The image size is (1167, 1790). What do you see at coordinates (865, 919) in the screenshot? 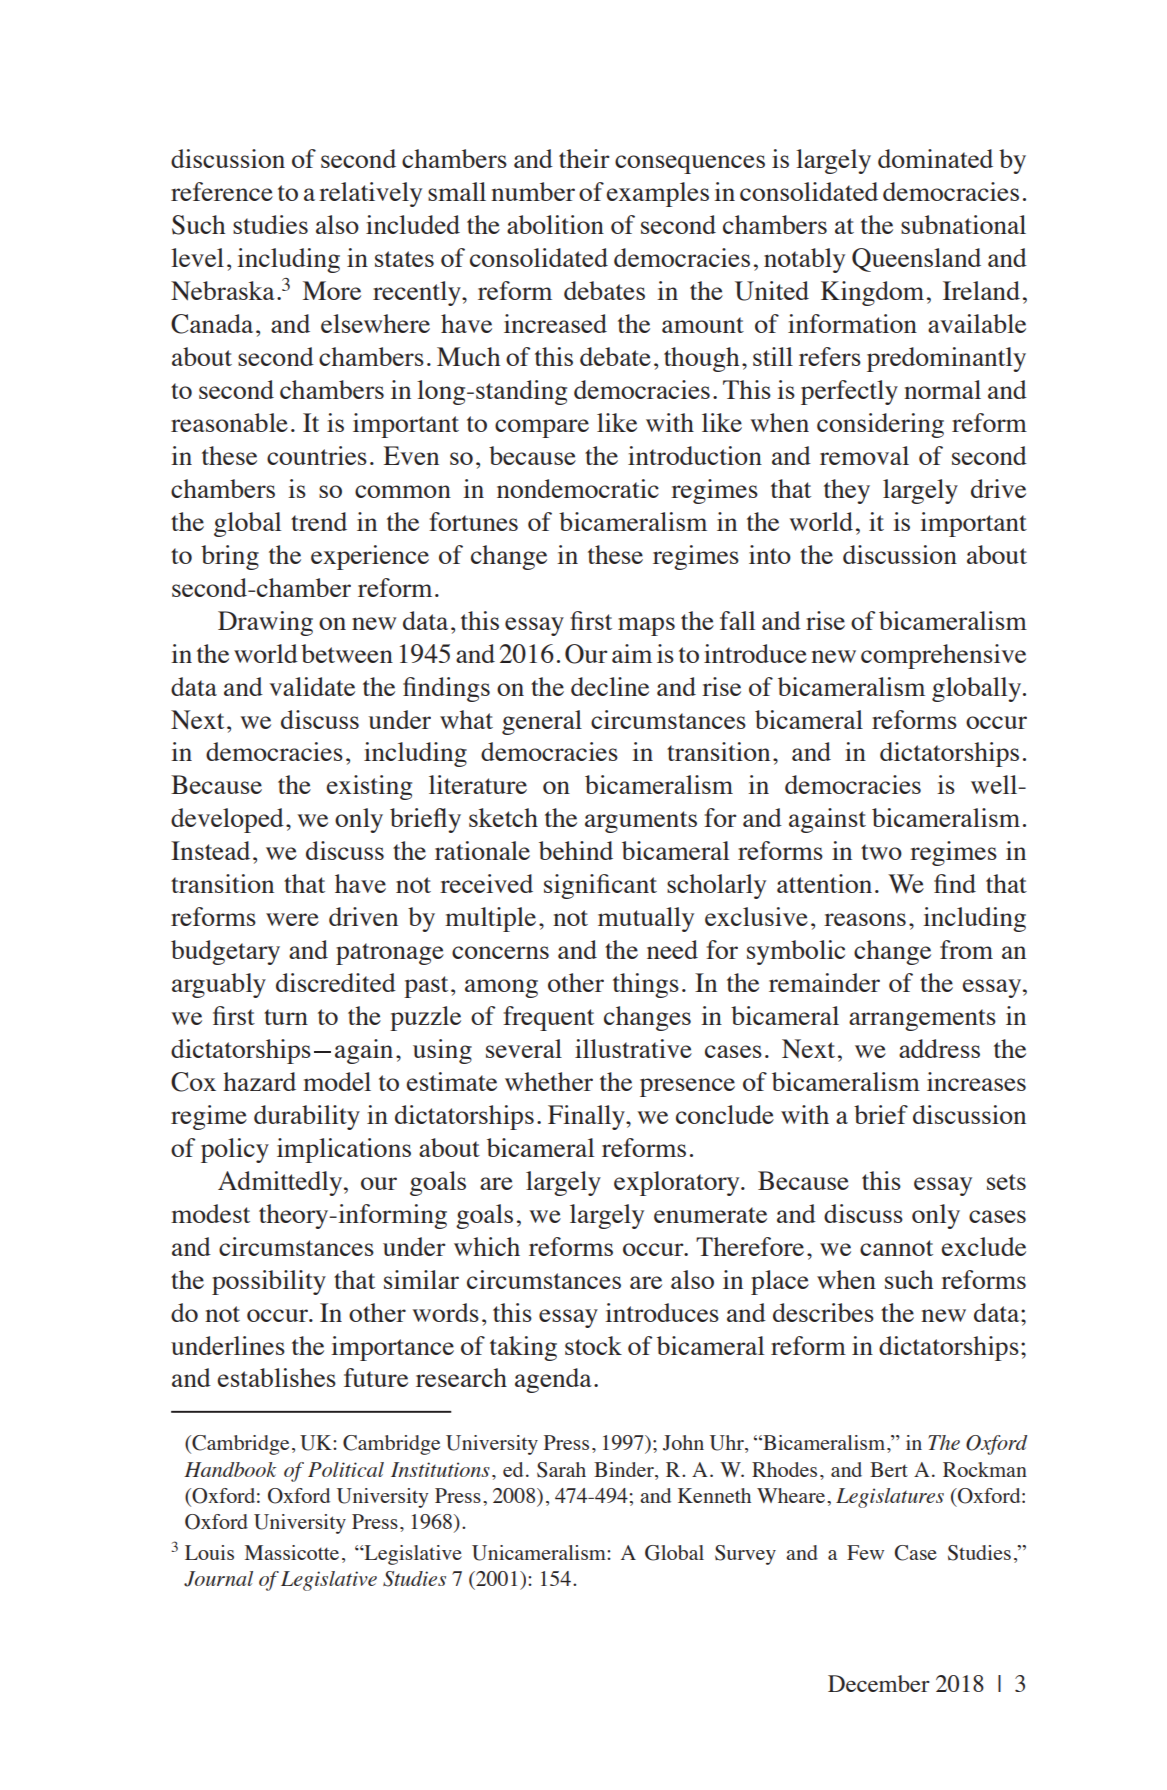
I see `reasons` at bounding box center [865, 919].
